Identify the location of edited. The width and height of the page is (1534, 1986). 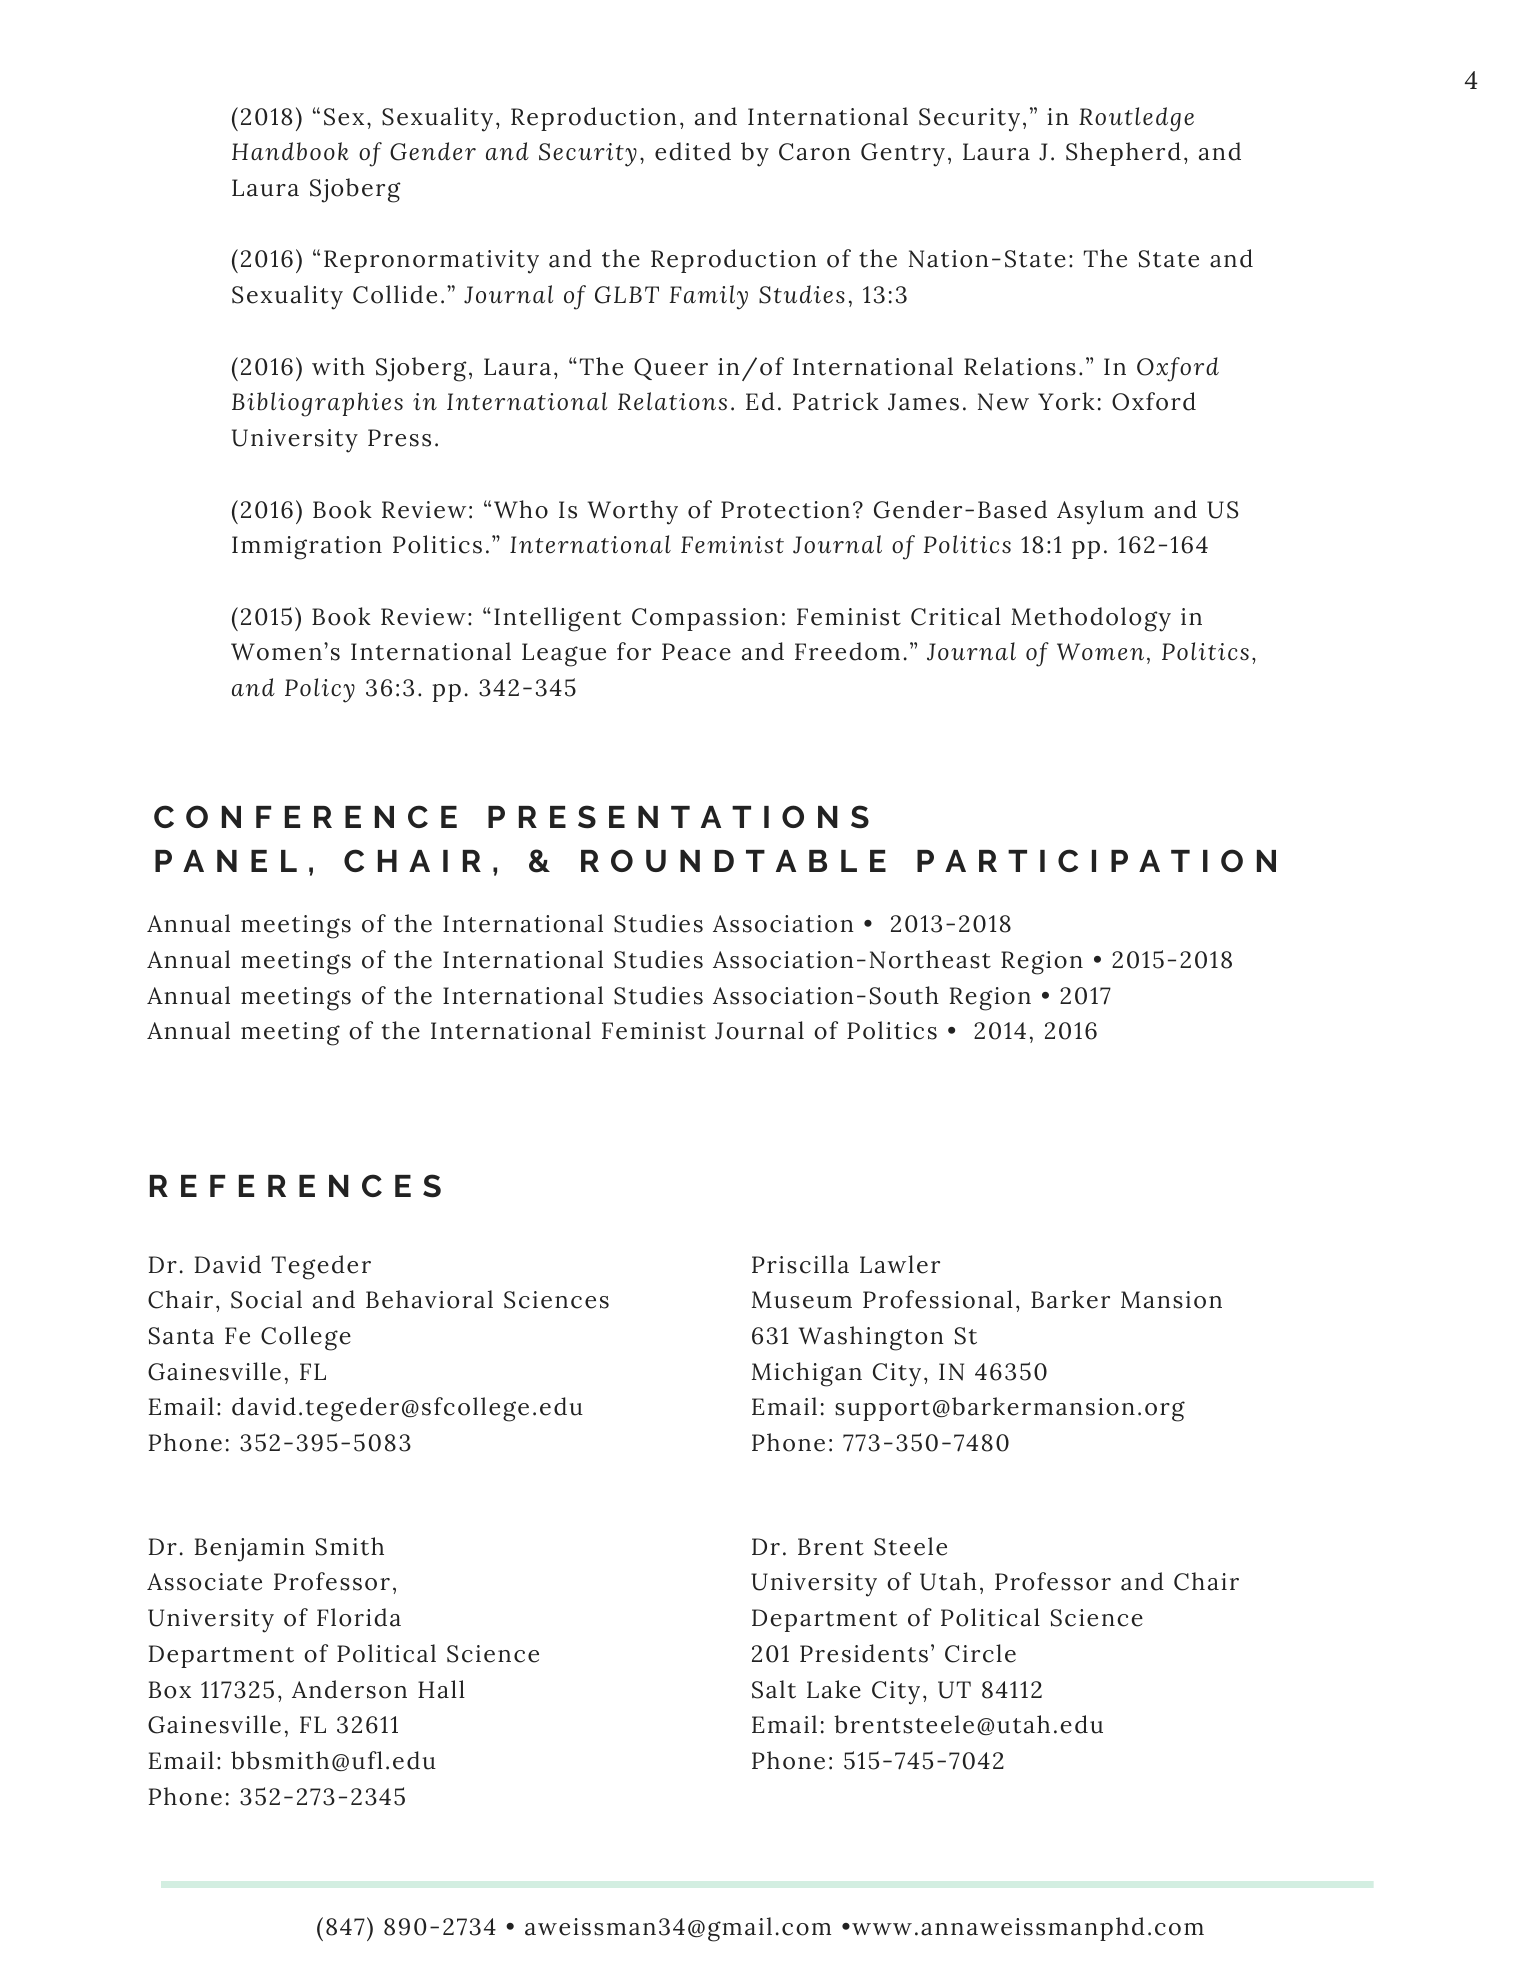
(693, 151).
